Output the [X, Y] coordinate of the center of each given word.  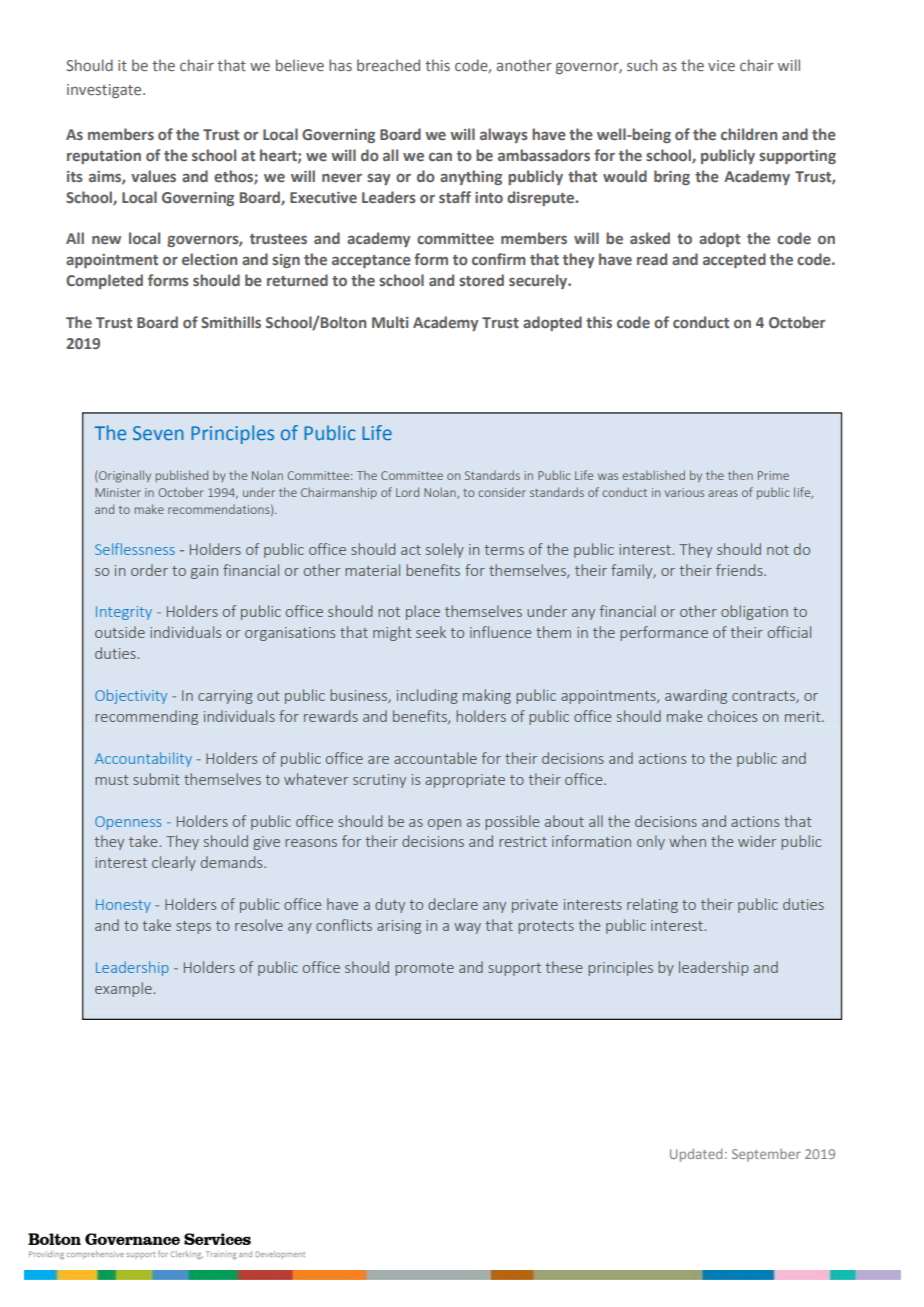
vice [721, 65]
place [423, 612]
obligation [754, 612]
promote [424, 969]
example [124, 989]
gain [204, 572]
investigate [105, 91]
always [504, 135]
